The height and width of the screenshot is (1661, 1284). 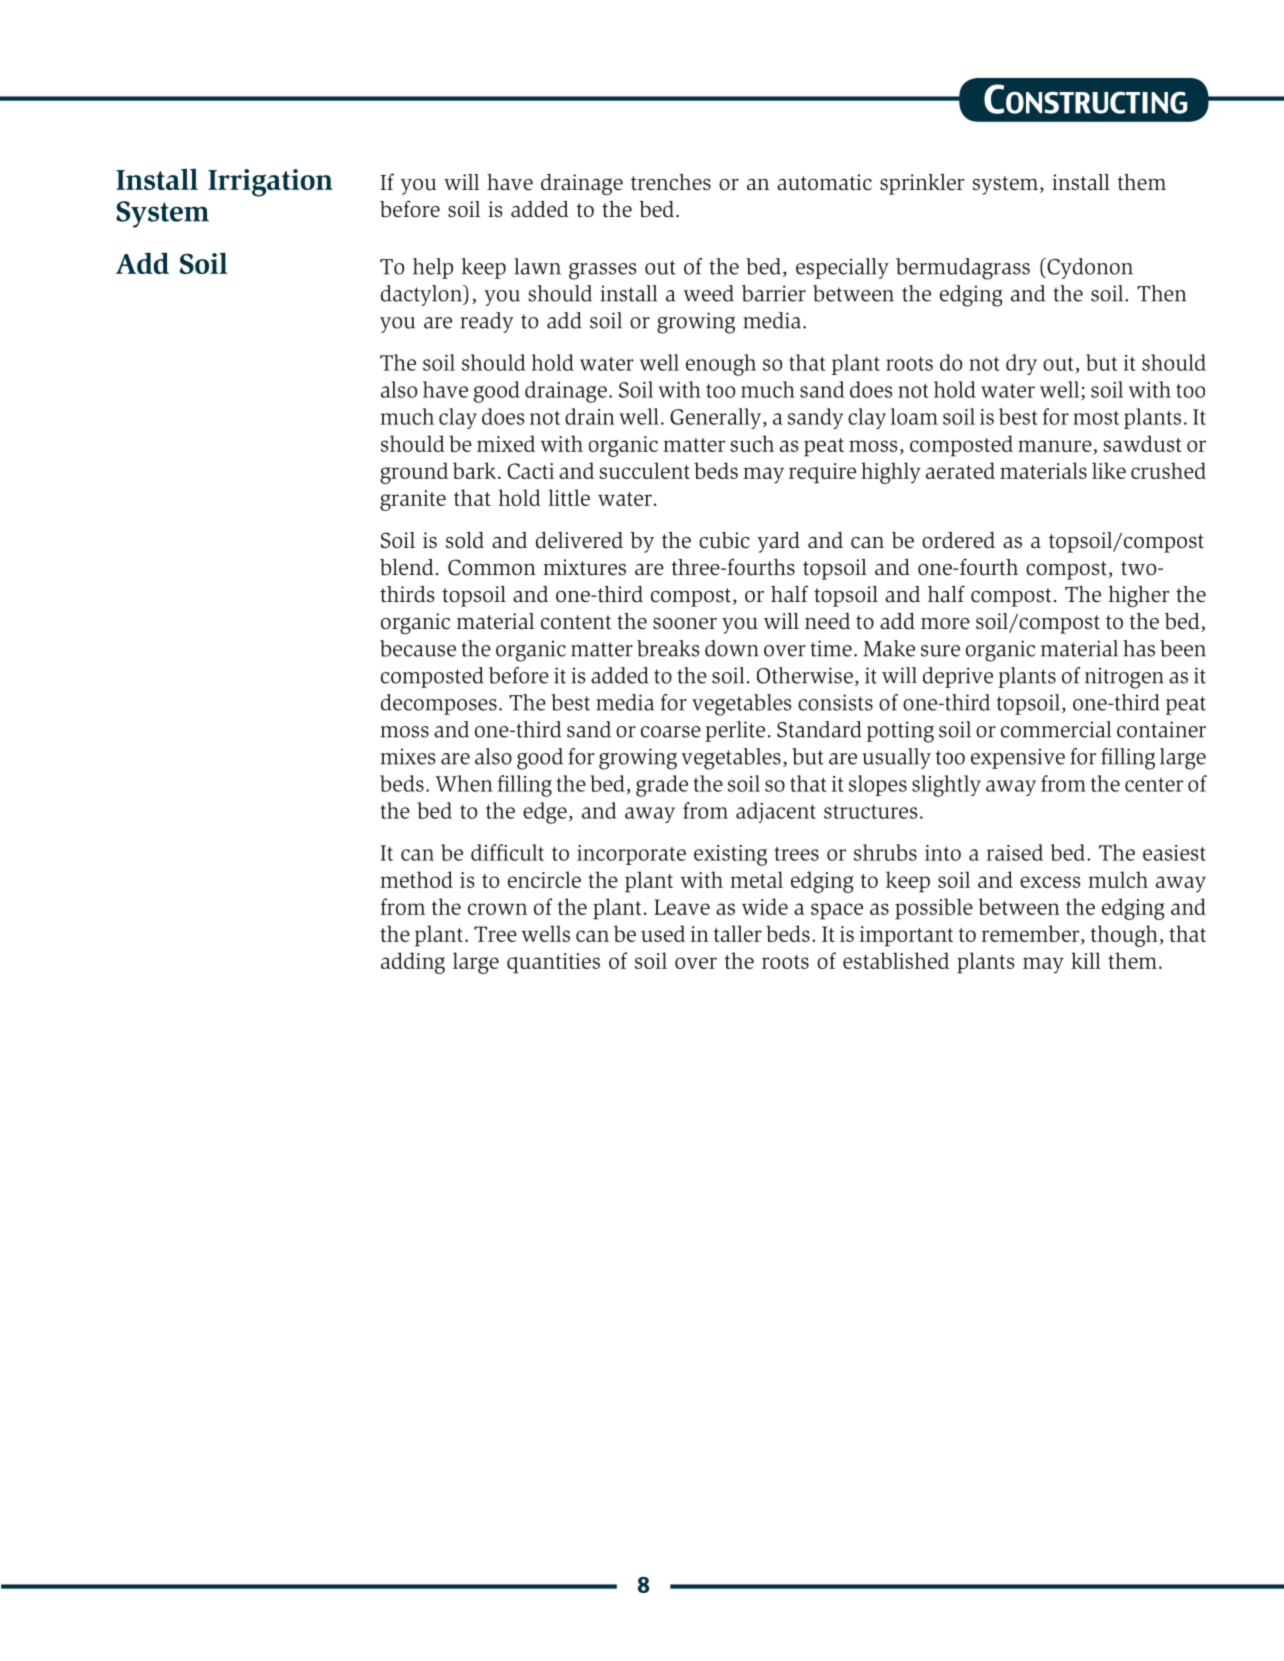 I want to click on cubic, so click(x=724, y=540).
